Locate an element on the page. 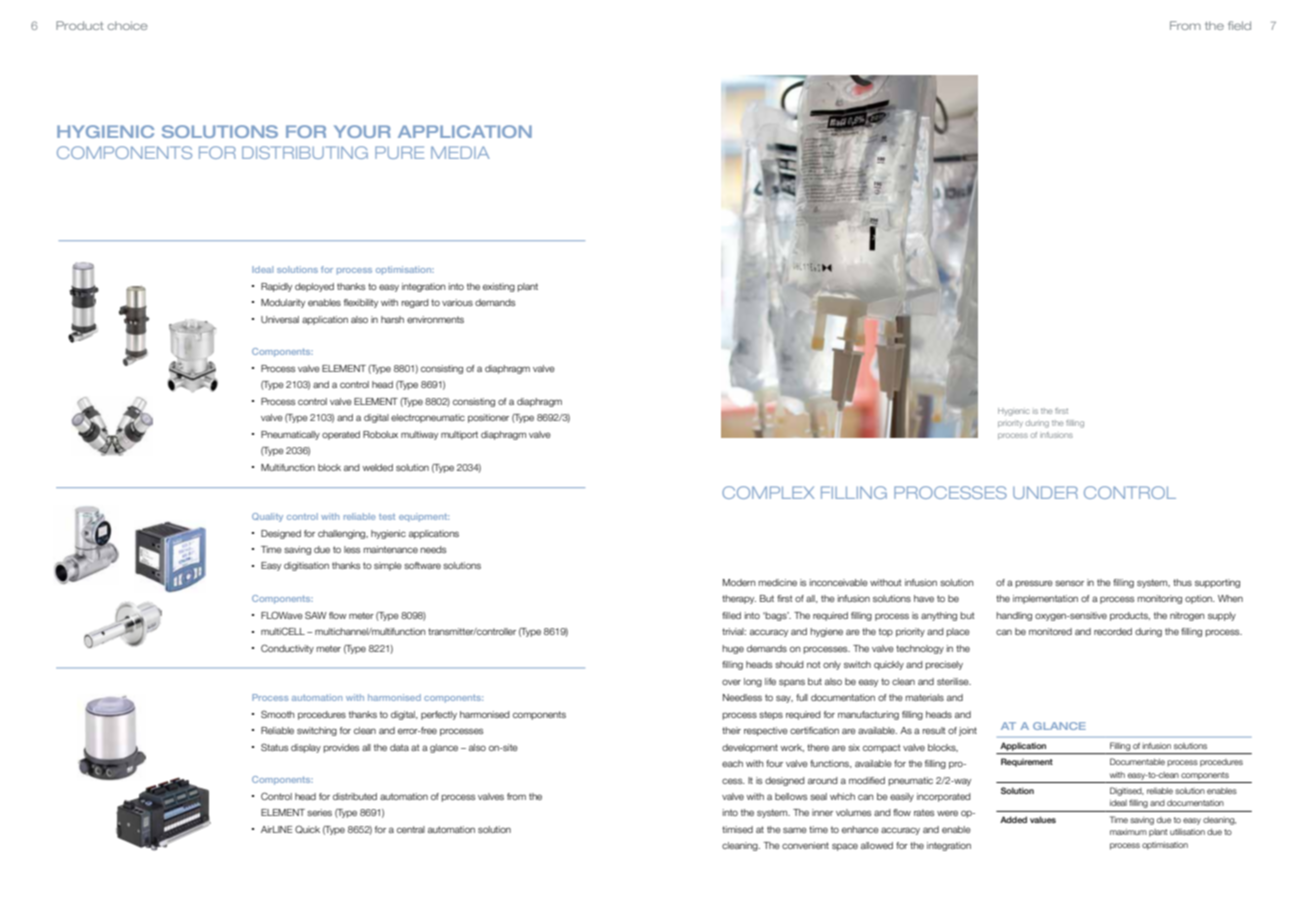 This document has width=1308, height=924. UNDER is located at coordinates (1045, 492).
